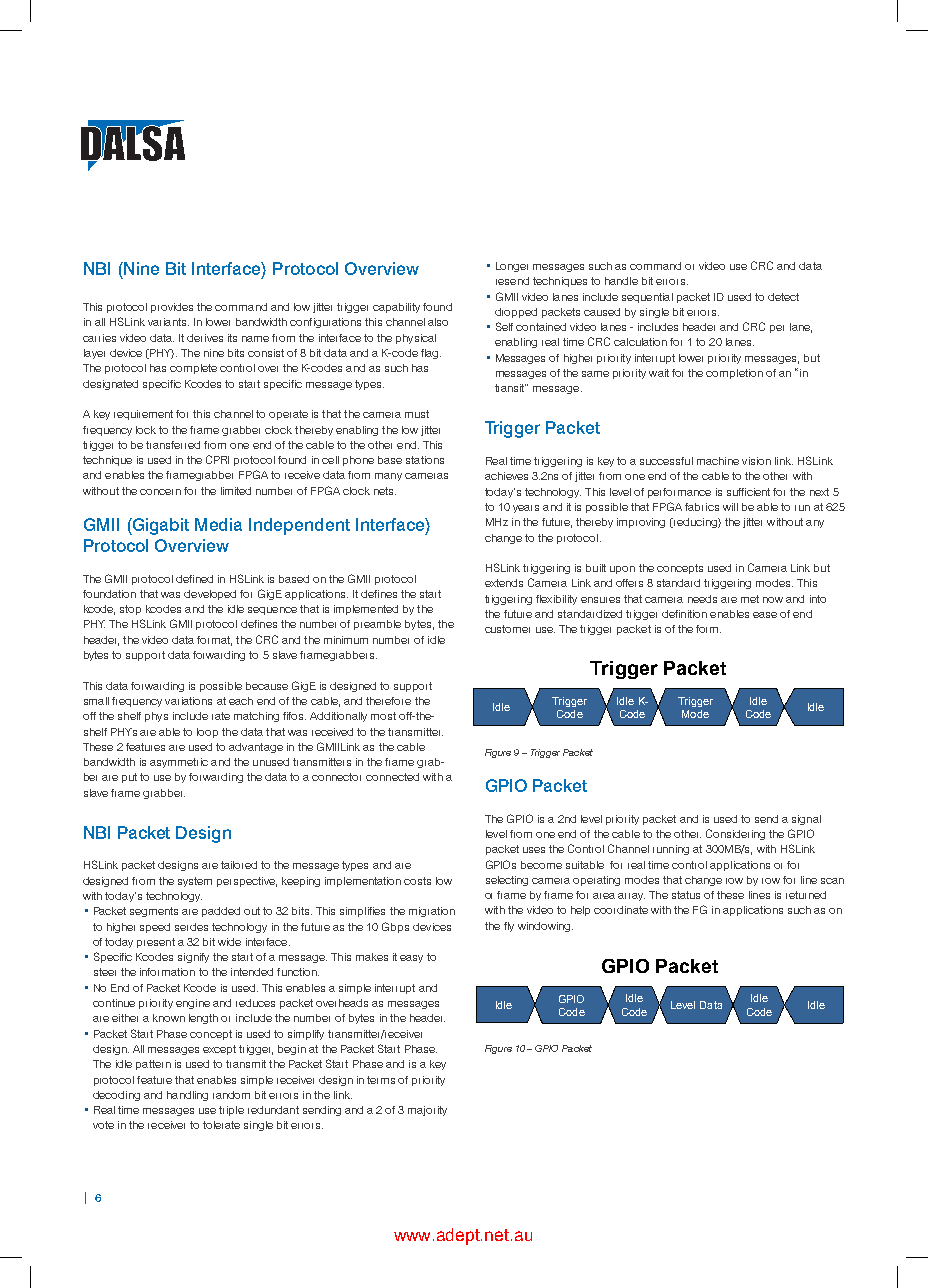  What do you see at coordinates (783, 297) in the page?
I see `detect` at bounding box center [783, 297].
